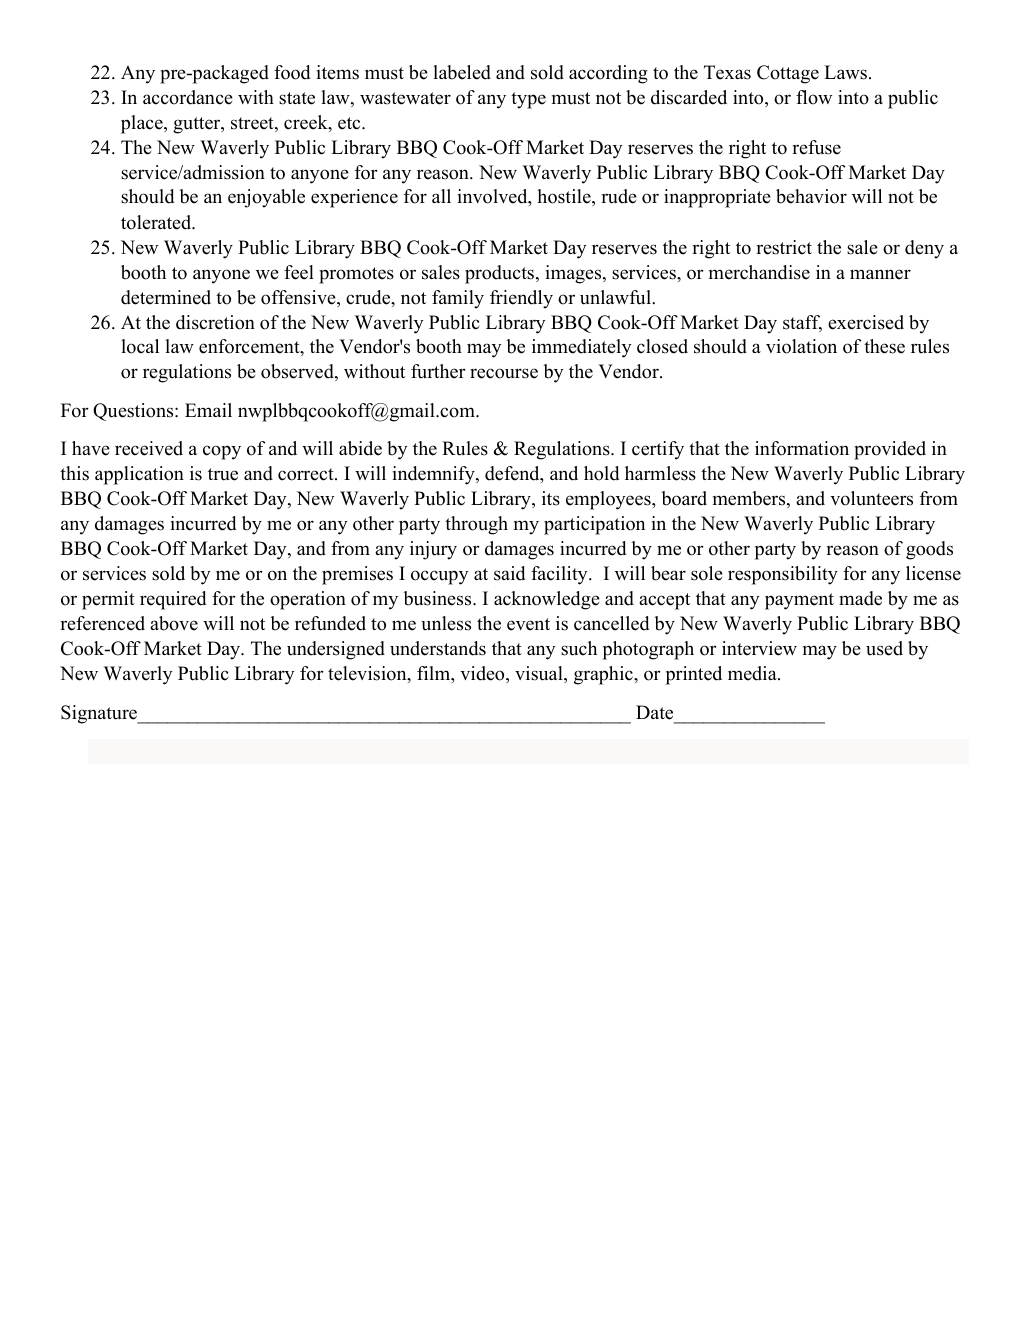  What do you see at coordinates (871, 498) in the screenshot?
I see `volunteers` at bounding box center [871, 498].
